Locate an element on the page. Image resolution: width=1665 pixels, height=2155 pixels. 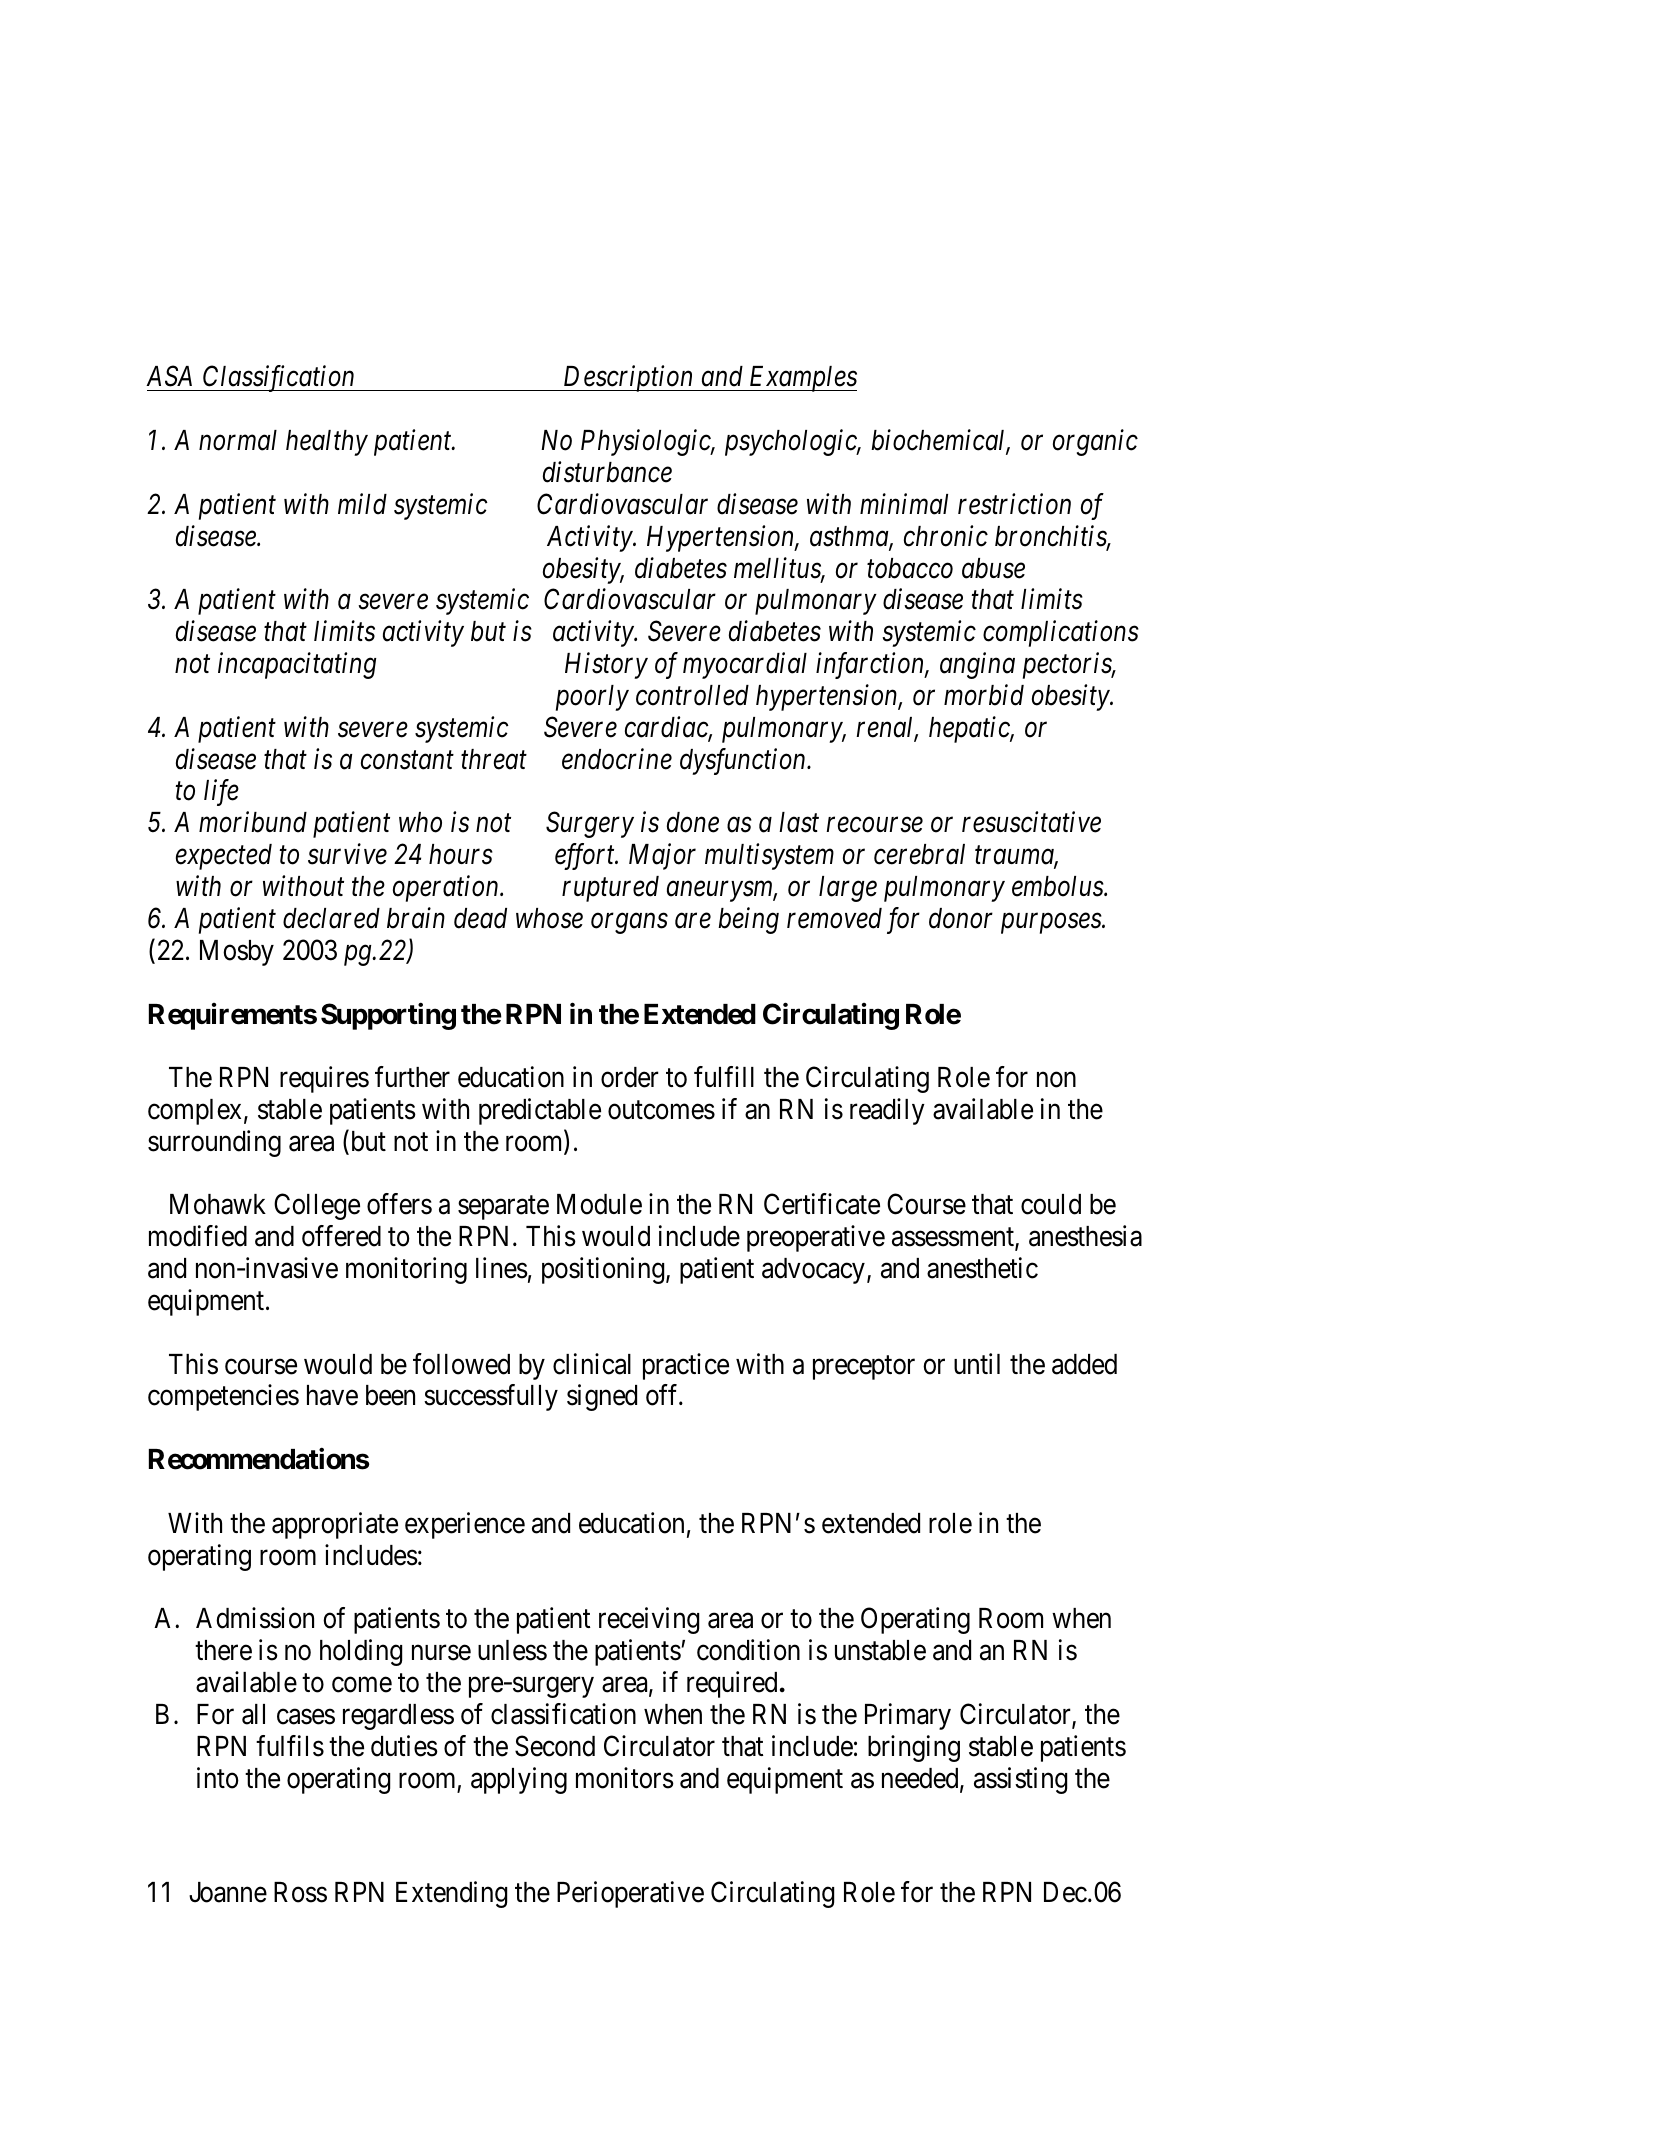
donor is located at coordinates (961, 918).
